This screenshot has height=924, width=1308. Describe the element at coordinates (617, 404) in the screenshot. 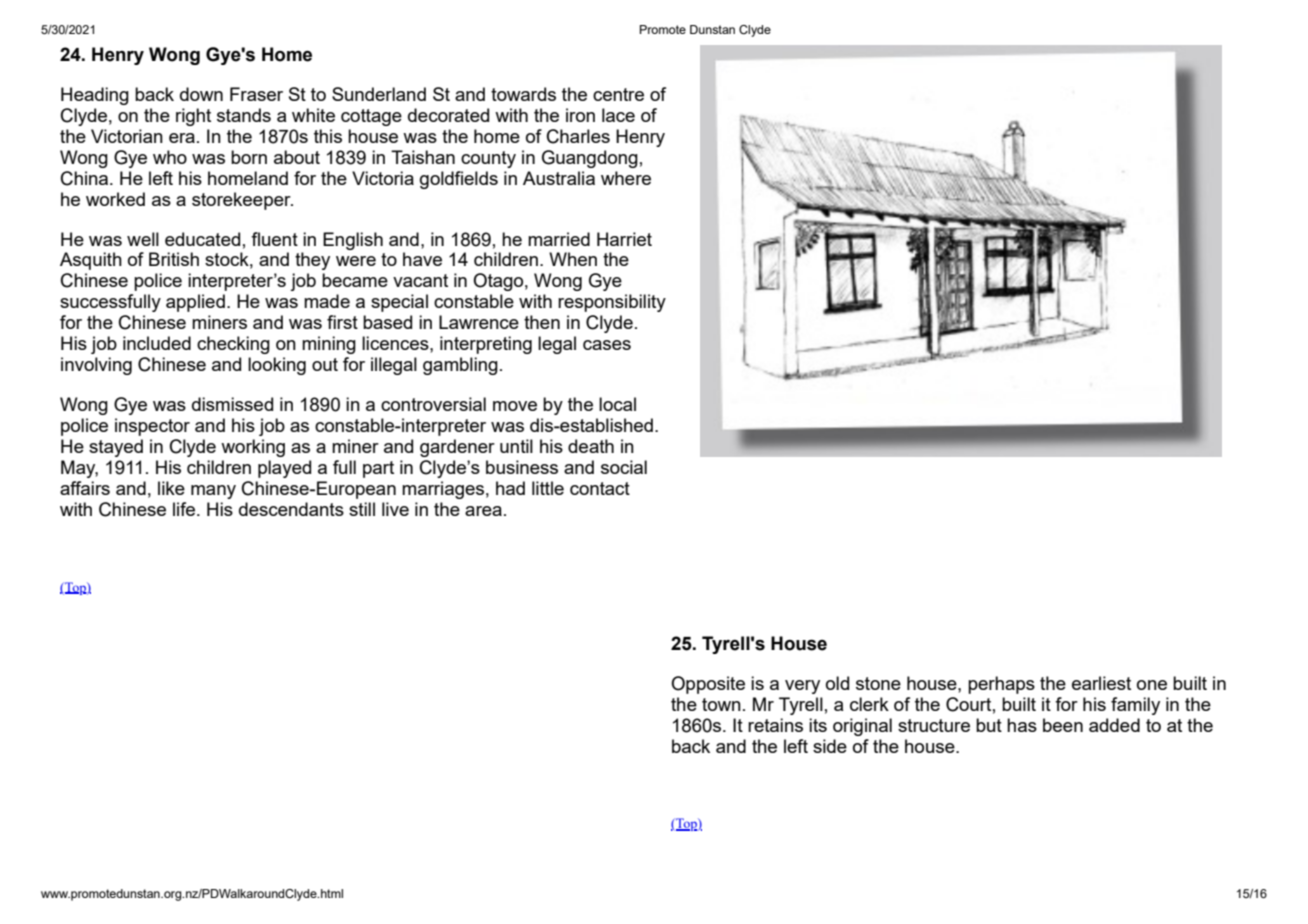

I see `local` at that location.
